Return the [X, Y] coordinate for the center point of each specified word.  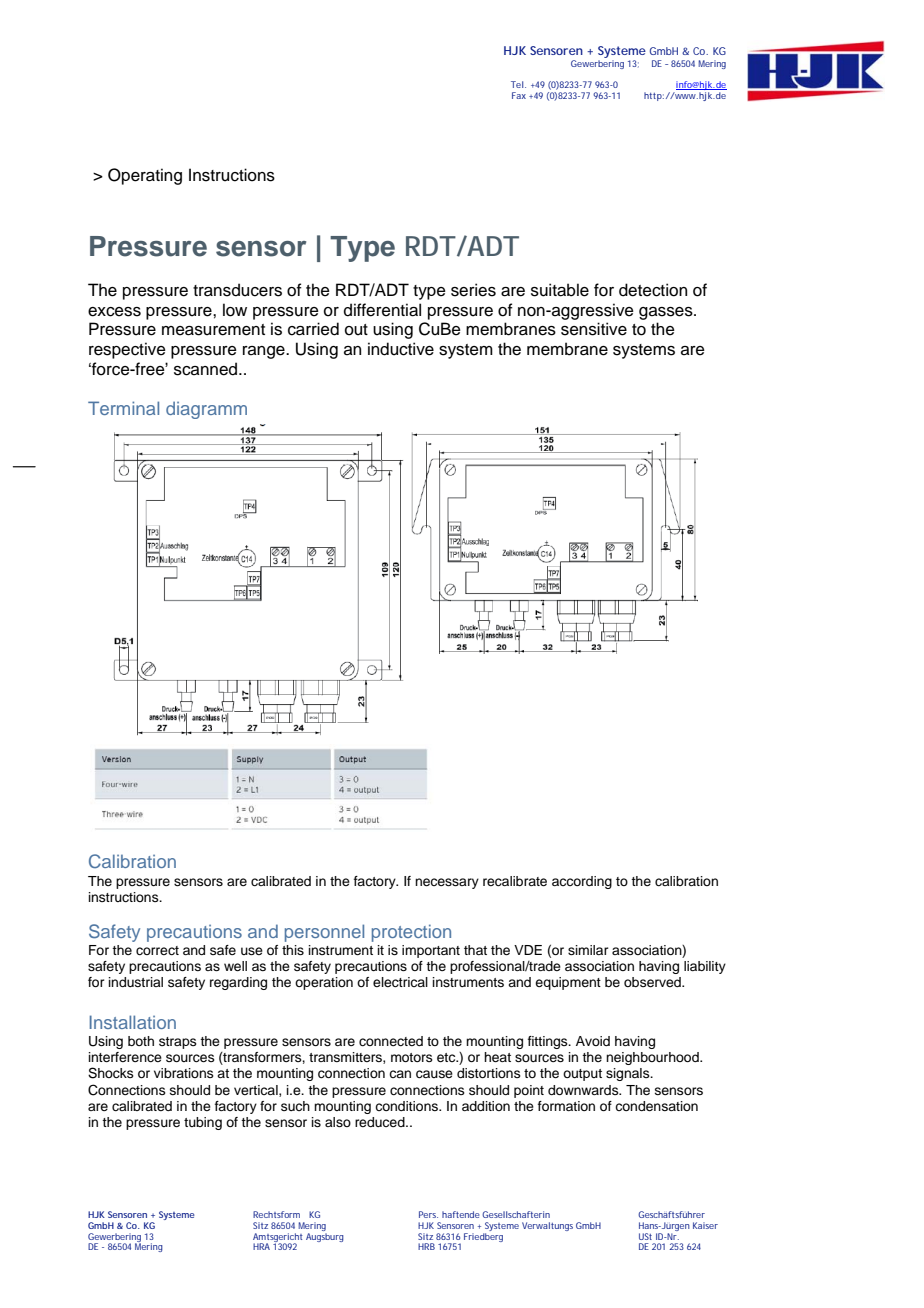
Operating [145, 176]
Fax [521, 95]
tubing [203, 1123]
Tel [518, 84]
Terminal [123, 408]
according [582, 882]
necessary [447, 883]
